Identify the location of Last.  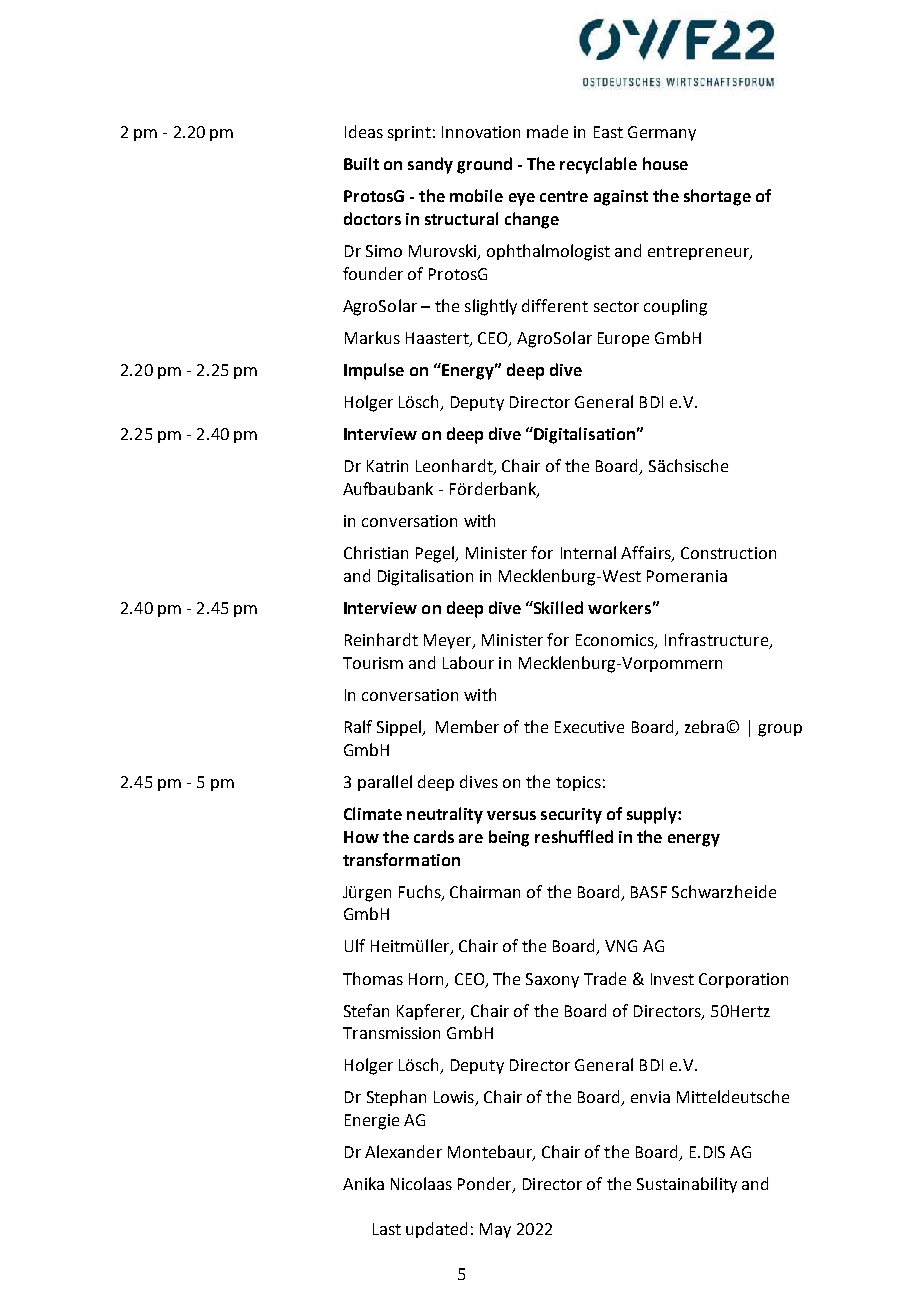
(387, 1229).
